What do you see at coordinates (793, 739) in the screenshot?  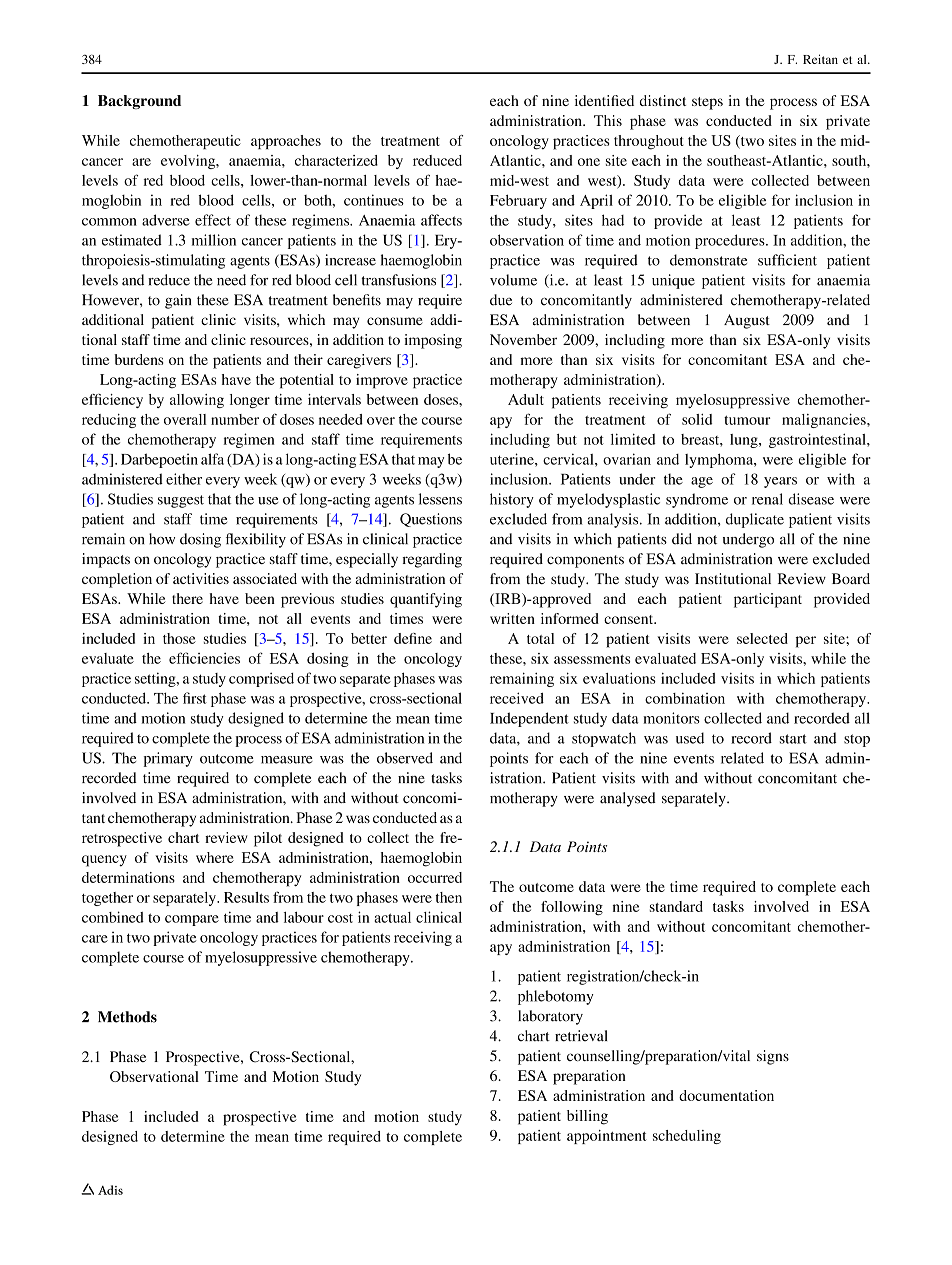 I see `start` at bounding box center [793, 739].
